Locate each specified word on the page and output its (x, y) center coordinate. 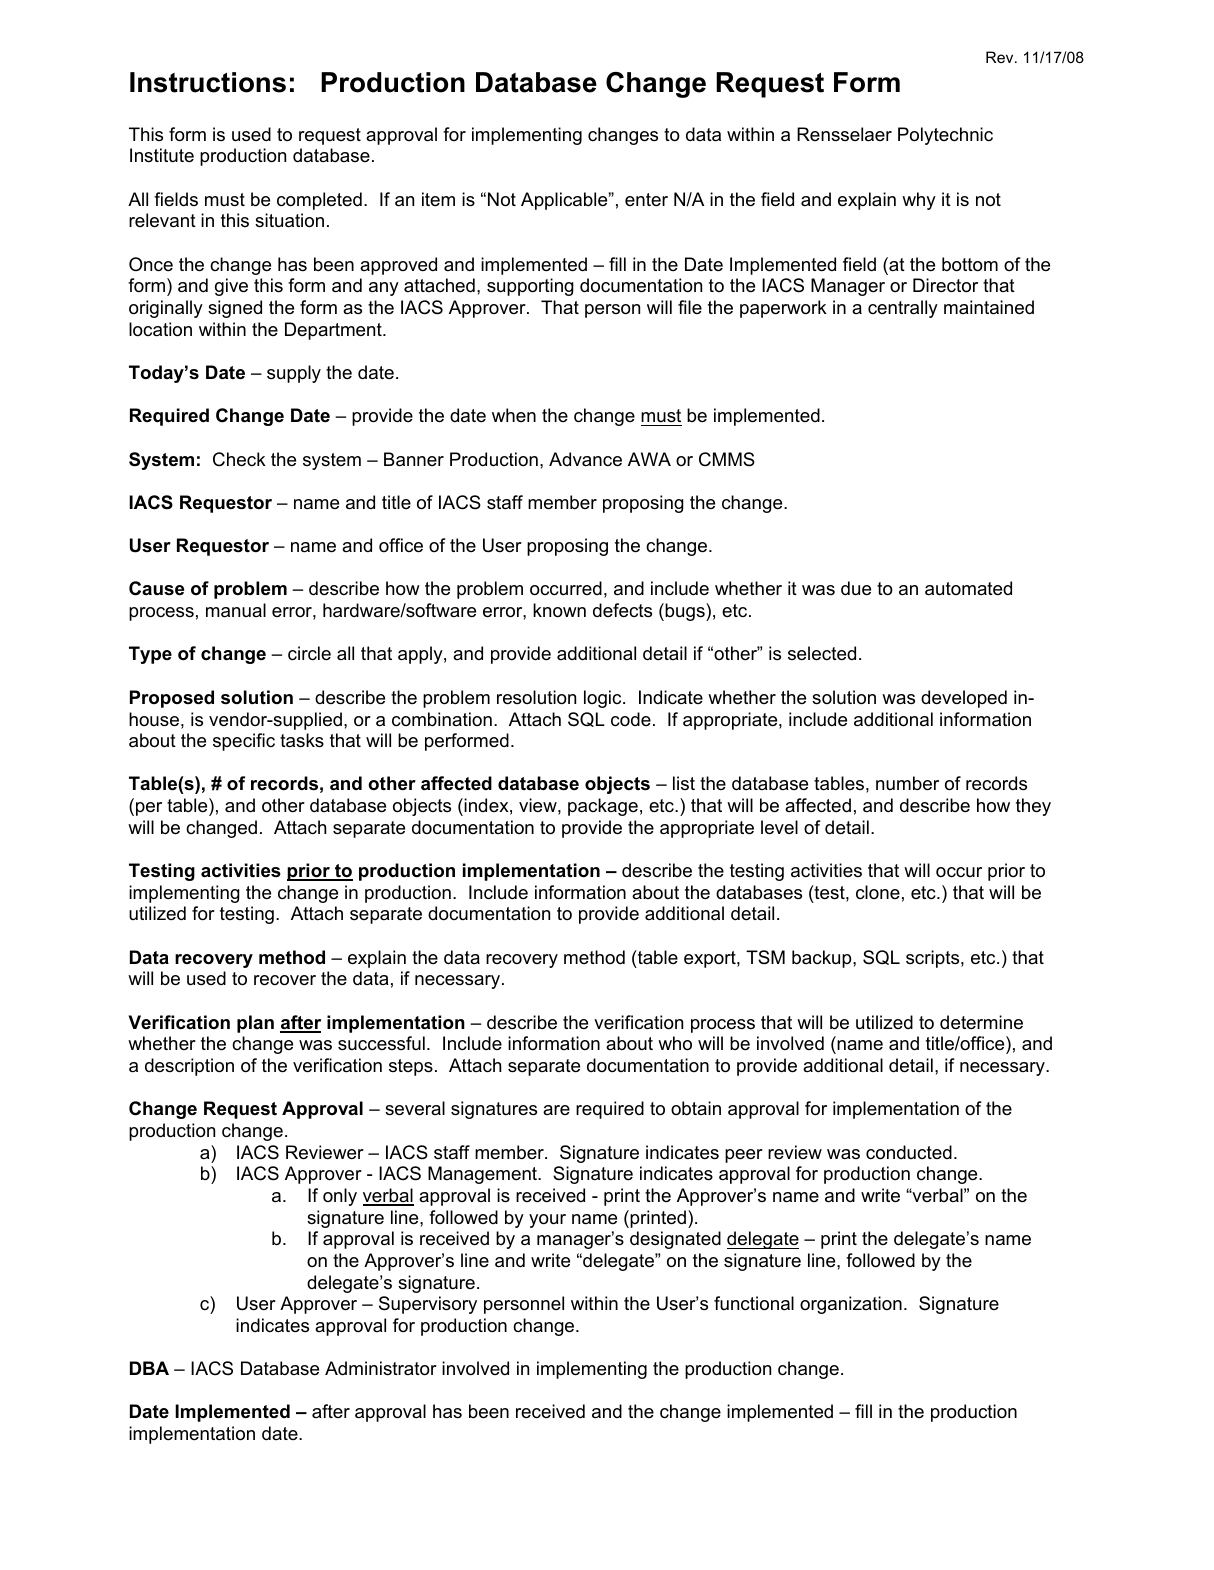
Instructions (208, 82)
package (603, 807)
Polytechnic (945, 136)
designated (675, 1240)
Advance (585, 459)
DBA (149, 1368)
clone (878, 892)
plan (255, 1024)
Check (239, 459)
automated (968, 588)
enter (646, 199)
